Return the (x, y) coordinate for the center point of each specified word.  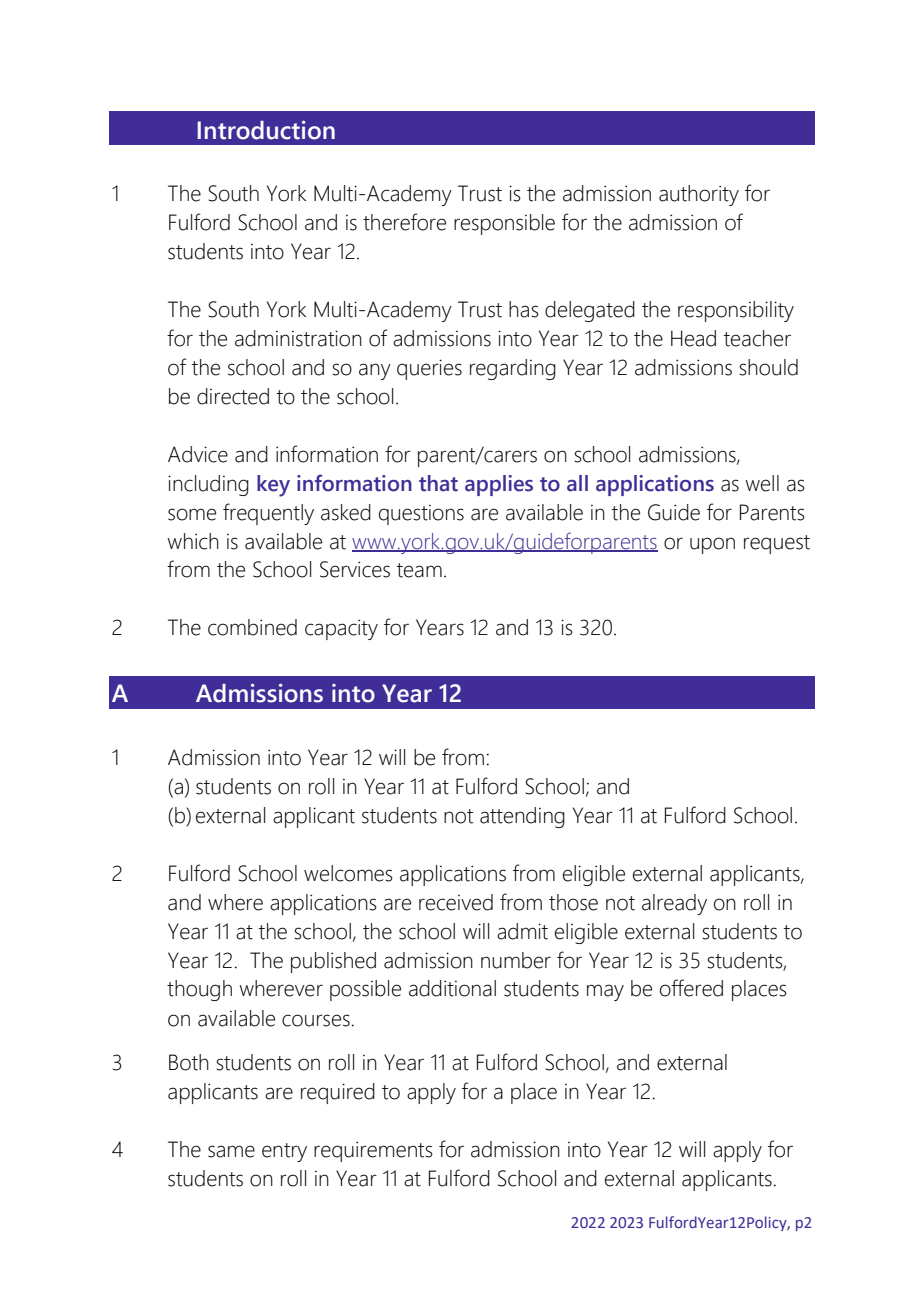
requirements (373, 1151)
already (674, 904)
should (768, 367)
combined (252, 627)
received (456, 902)
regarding (513, 369)
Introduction (266, 130)
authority (699, 195)
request (777, 544)
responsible (504, 224)
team (419, 570)
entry (284, 1152)
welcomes (348, 873)
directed (233, 396)
